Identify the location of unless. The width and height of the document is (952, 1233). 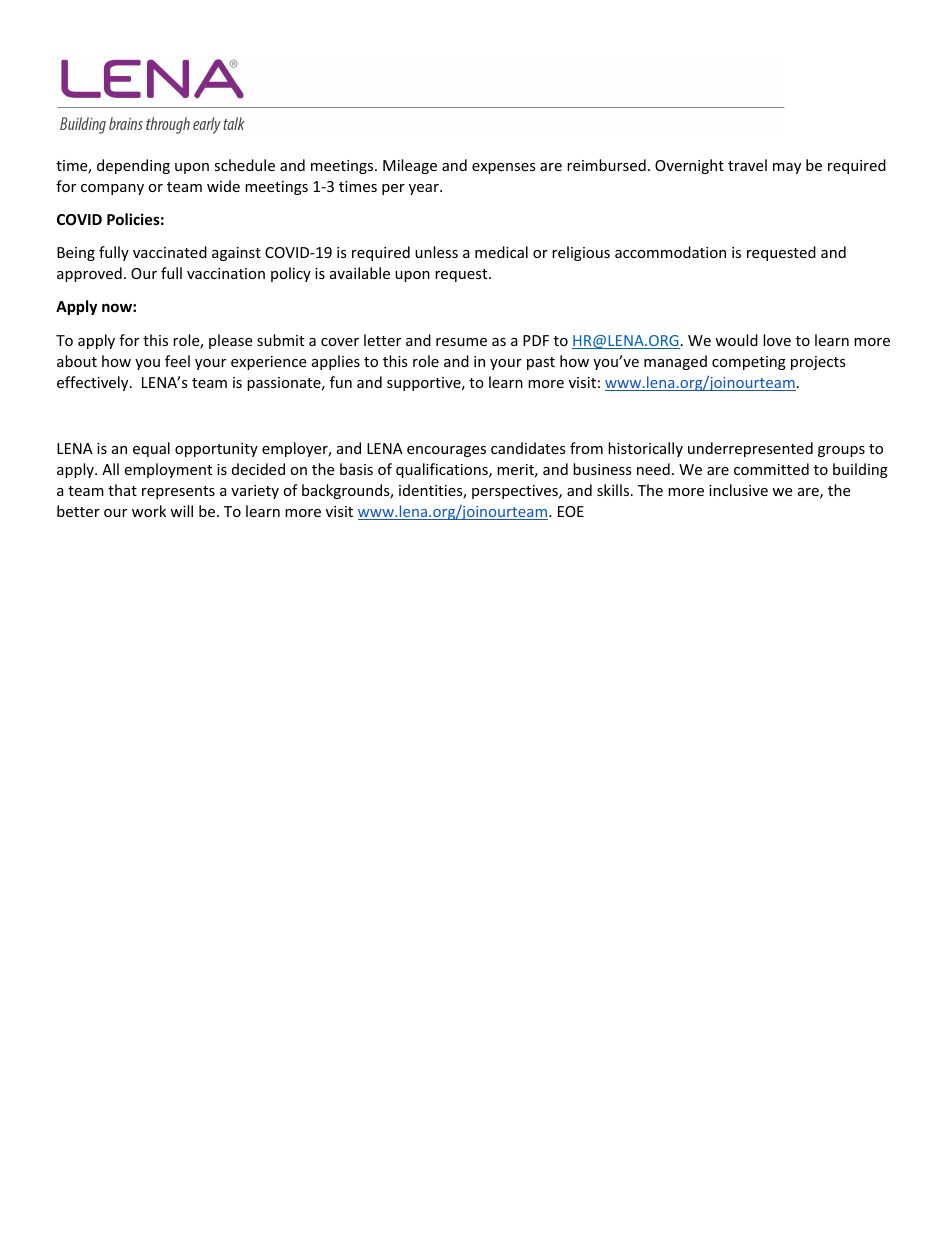
(436, 252).
